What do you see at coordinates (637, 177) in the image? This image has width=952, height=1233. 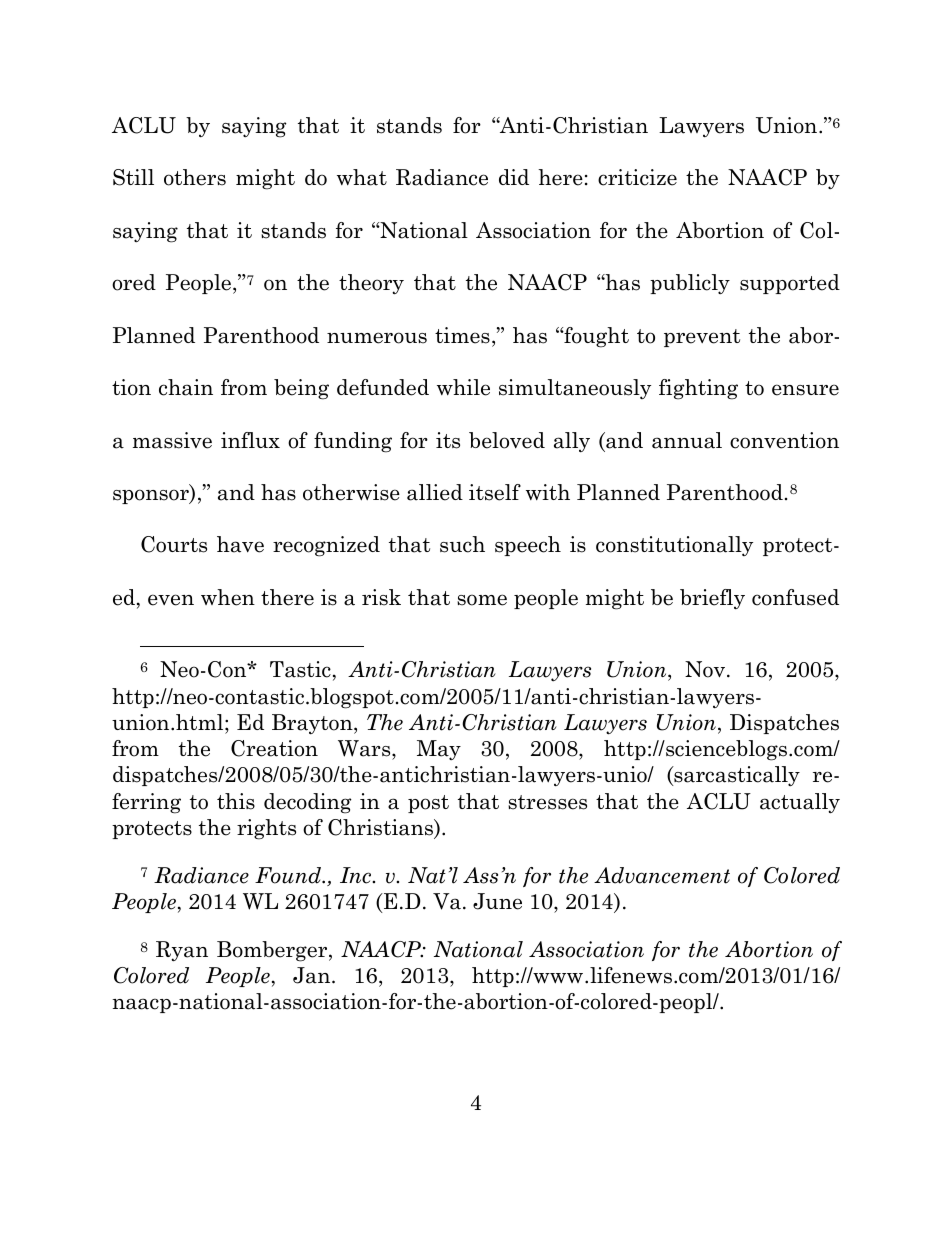 I see `criticize` at bounding box center [637, 177].
